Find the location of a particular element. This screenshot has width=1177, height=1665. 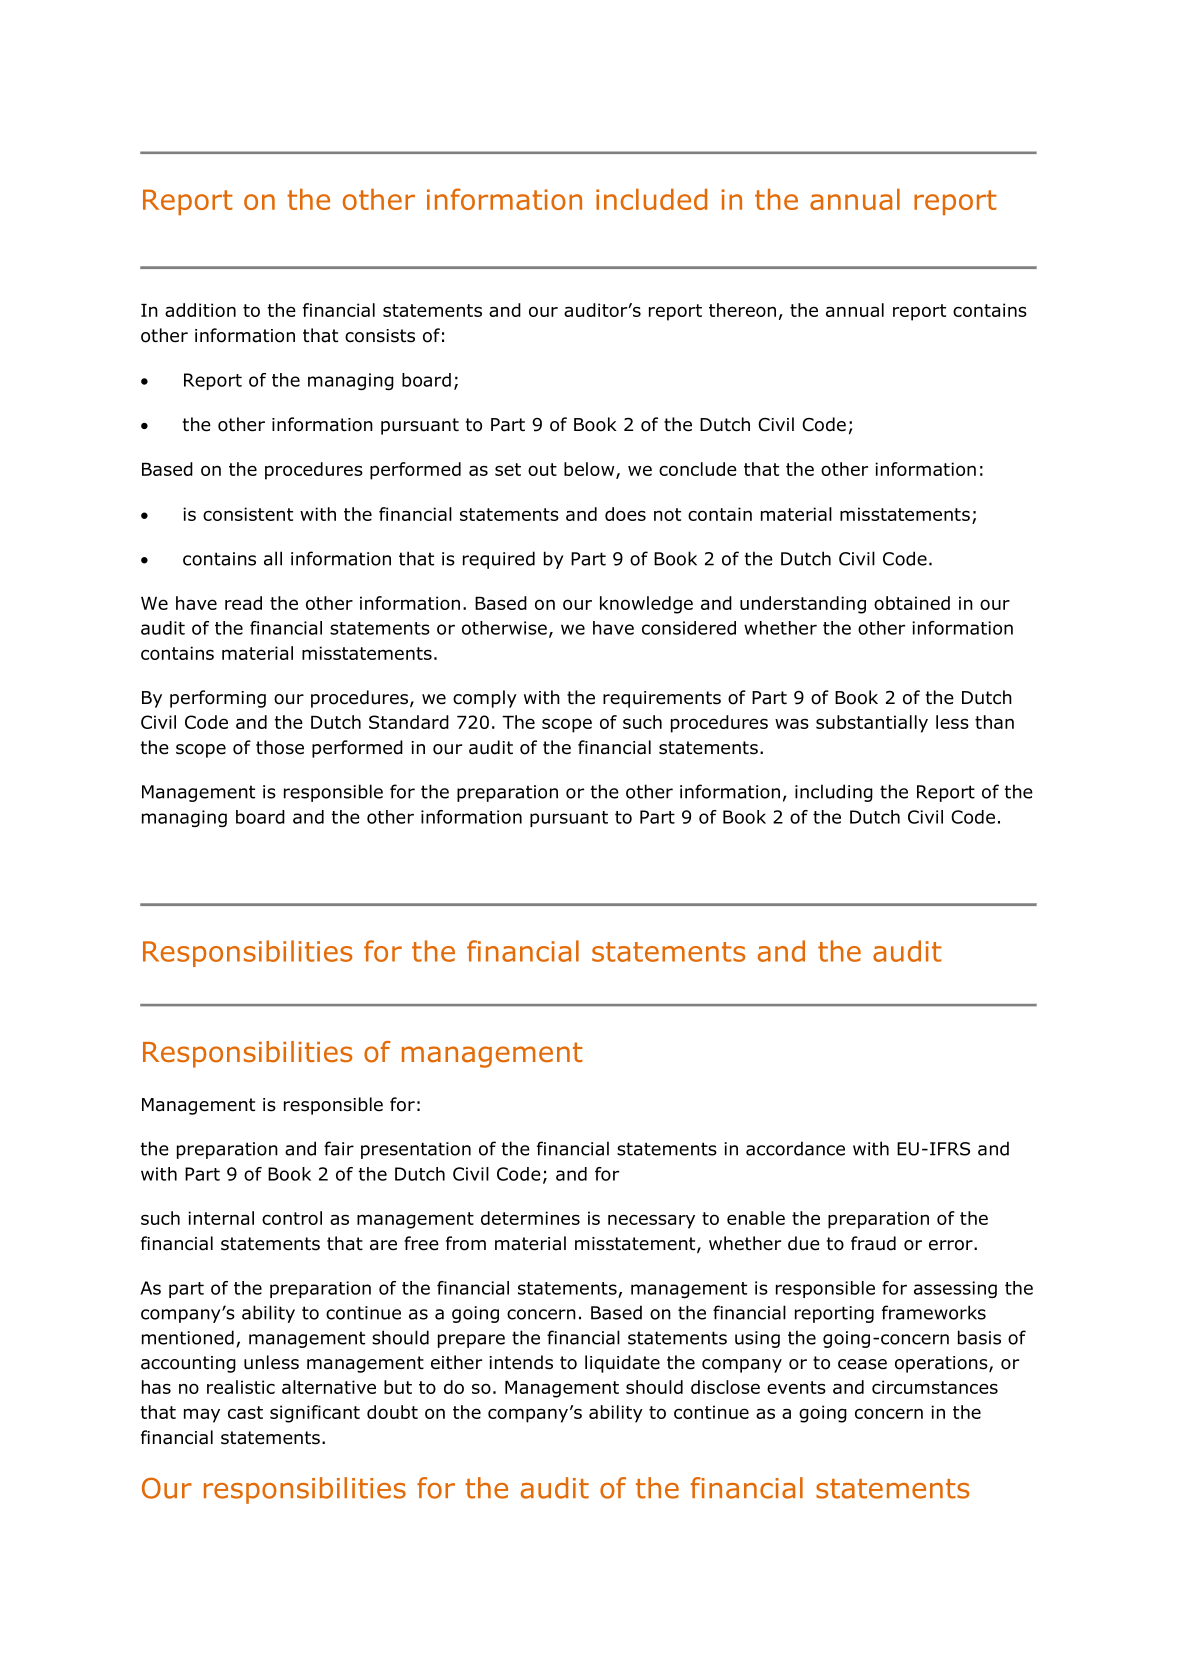

included is located at coordinates (651, 199).
